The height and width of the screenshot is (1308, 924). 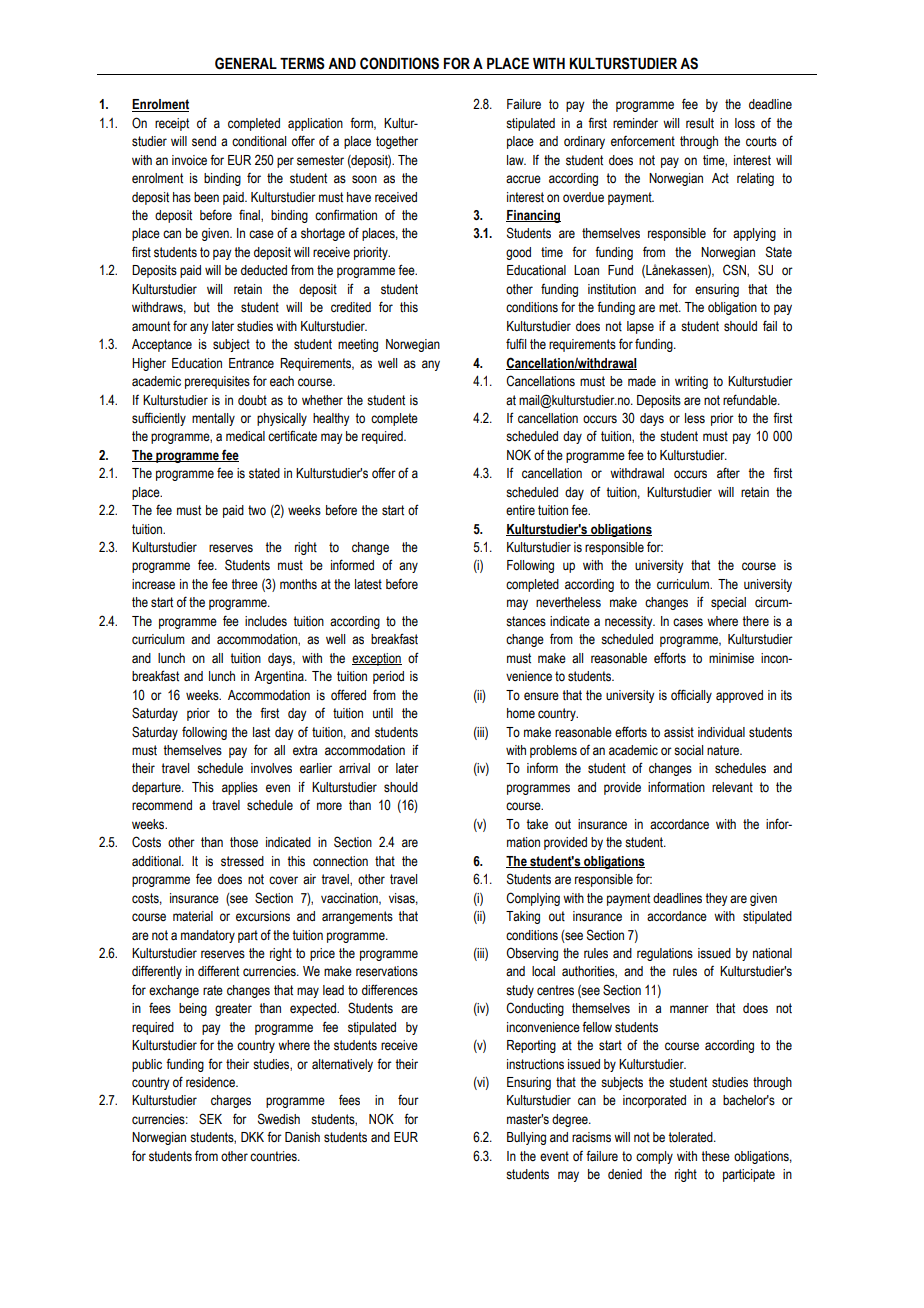 What do you see at coordinates (526, 1138) in the screenshot?
I see `Bullying` at bounding box center [526, 1138].
